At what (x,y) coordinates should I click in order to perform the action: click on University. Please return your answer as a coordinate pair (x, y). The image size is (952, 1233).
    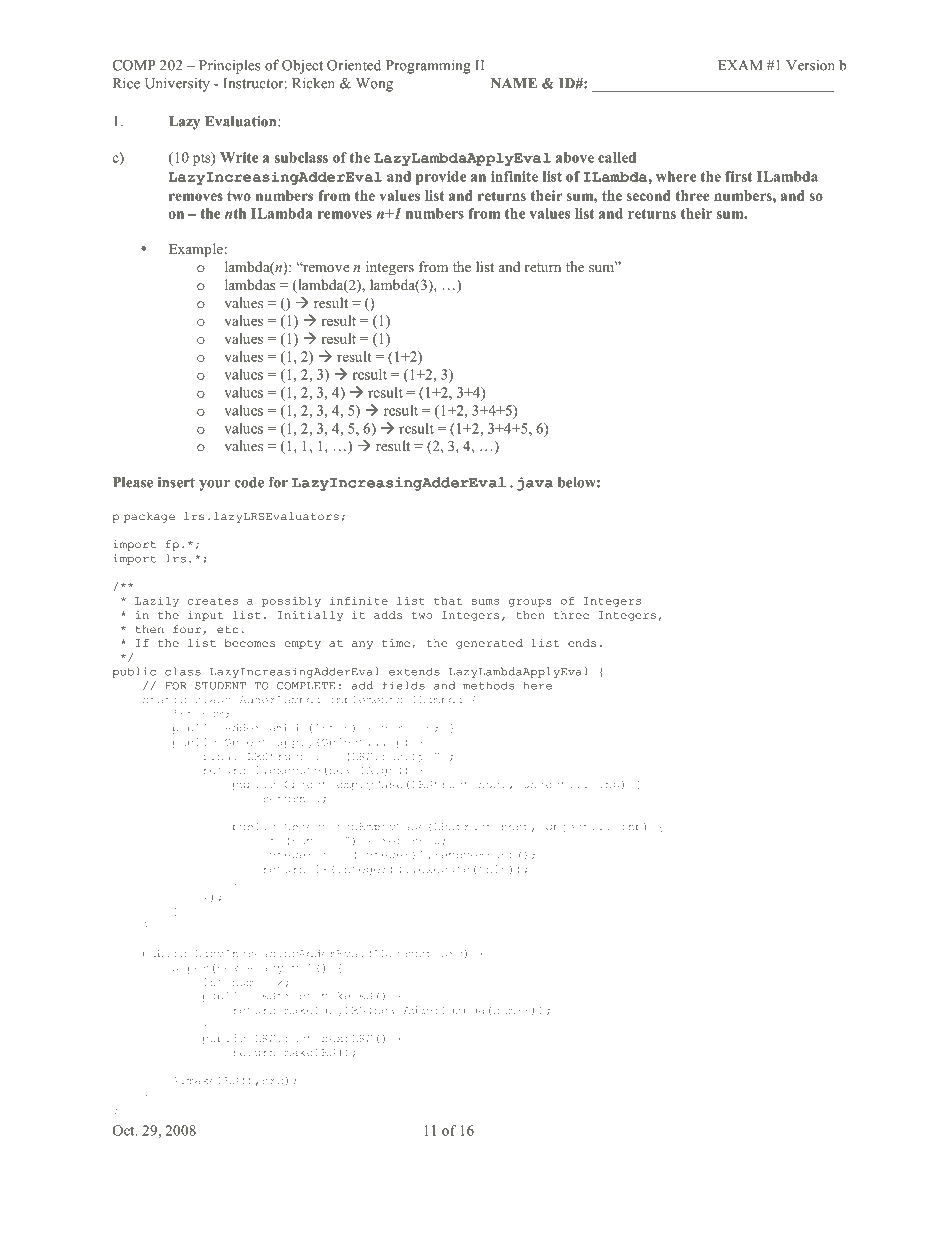
    Looking at the image, I should click on (177, 84).
